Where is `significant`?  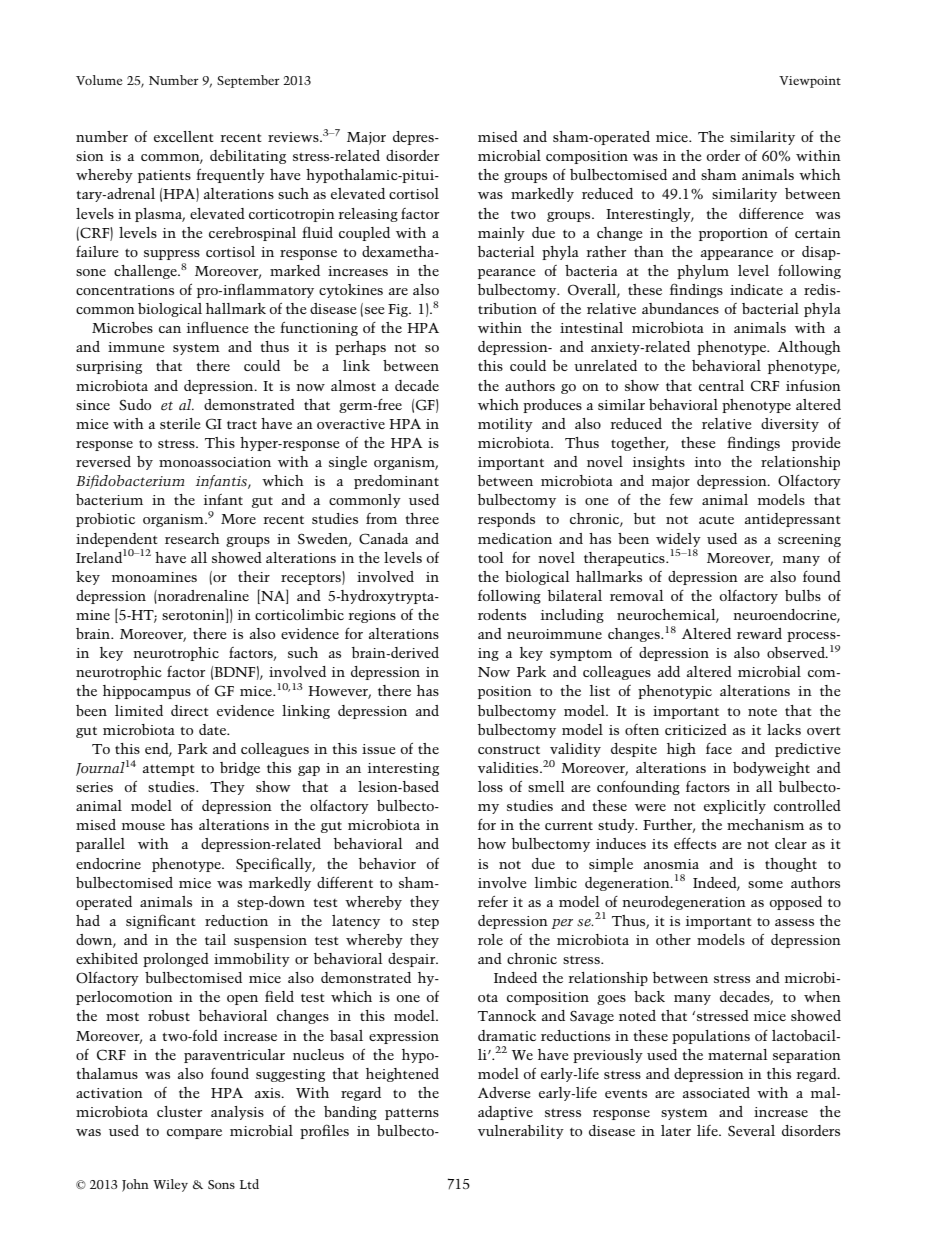 significant is located at coordinates (161, 921).
